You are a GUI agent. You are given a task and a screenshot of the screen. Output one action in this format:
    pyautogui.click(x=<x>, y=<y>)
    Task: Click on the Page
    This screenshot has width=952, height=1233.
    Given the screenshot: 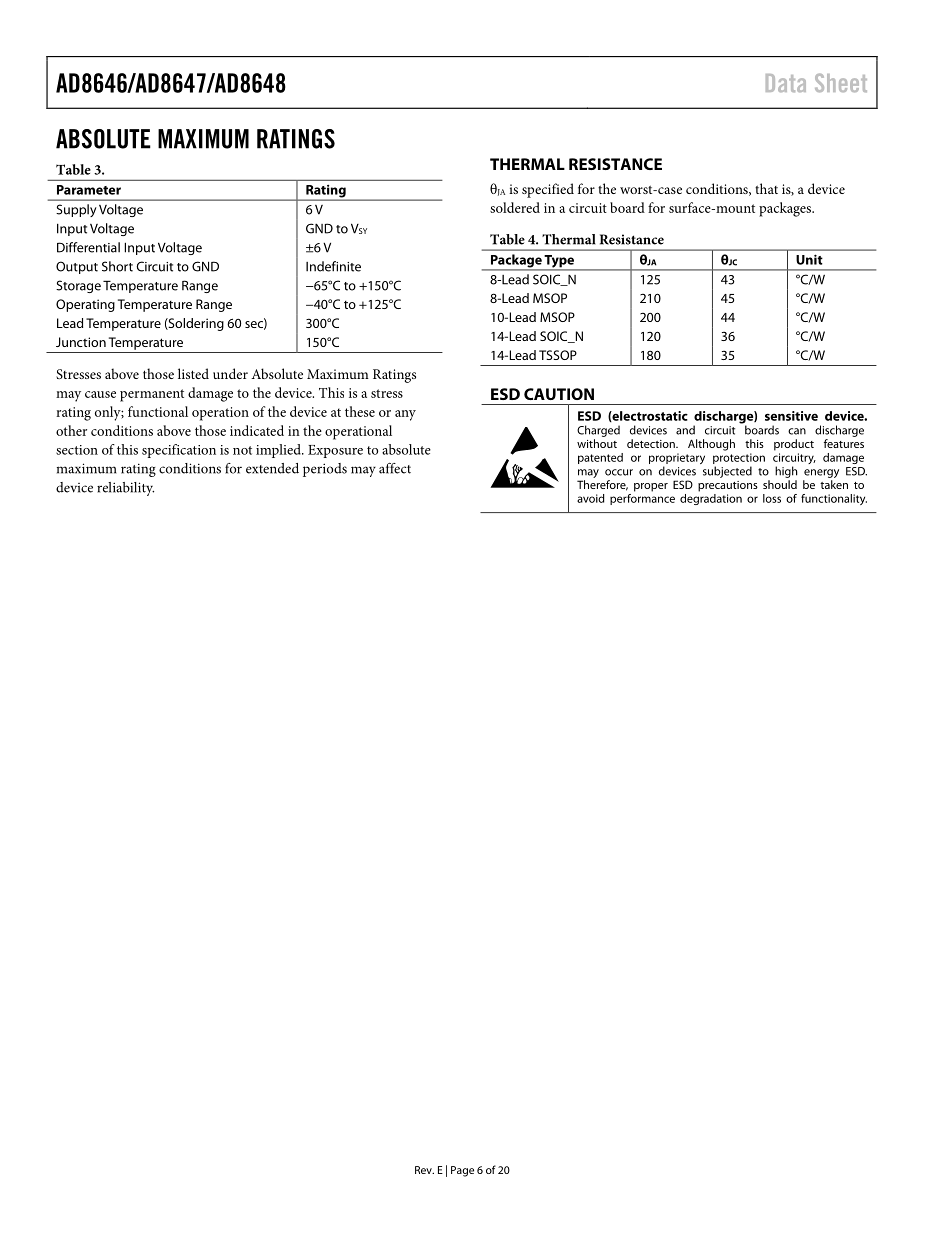 What is the action you would take?
    pyautogui.click(x=462, y=1171)
